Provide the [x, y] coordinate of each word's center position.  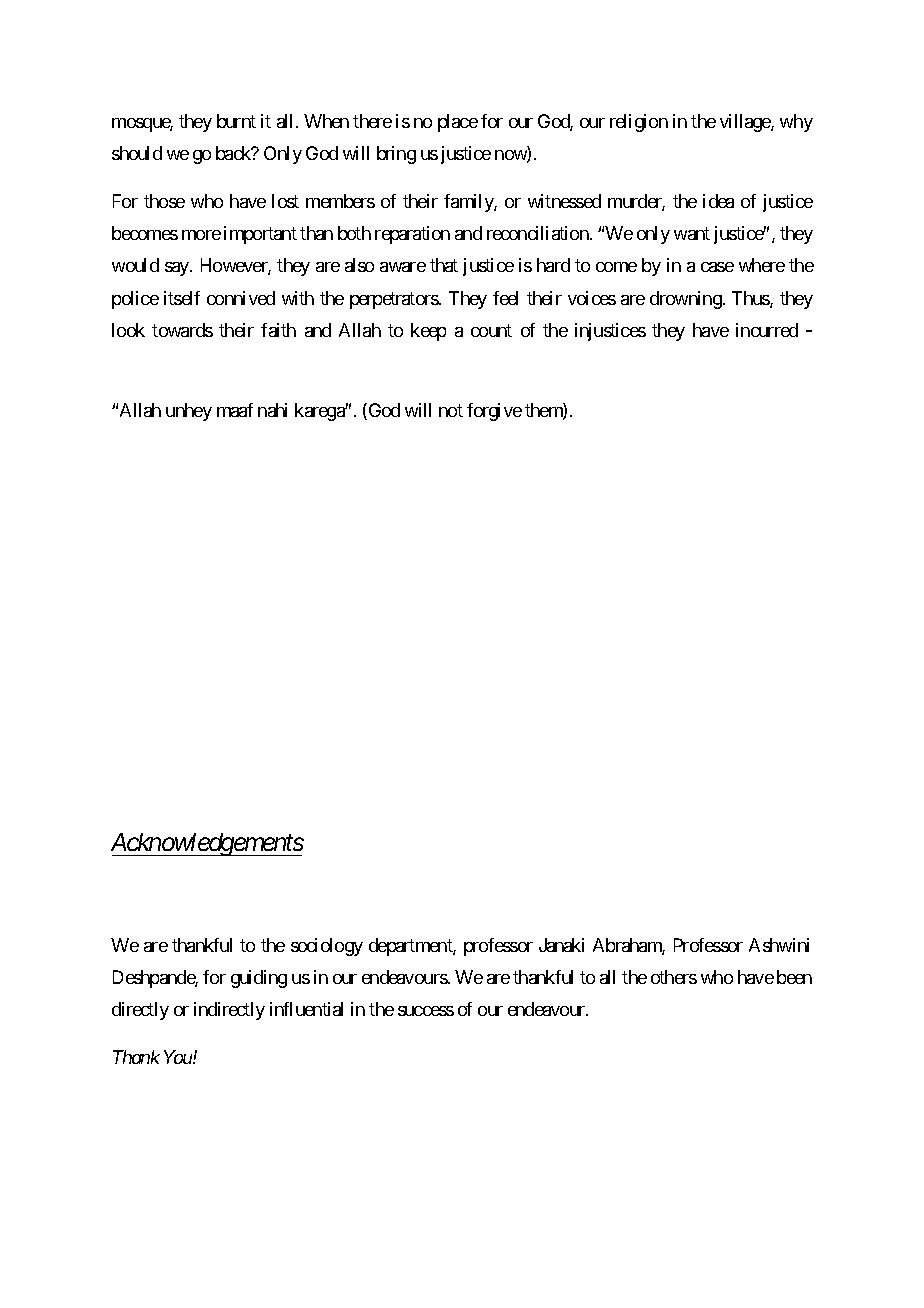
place [458, 123]
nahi [272, 410]
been [794, 977]
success [426, 1011]
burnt [236, 121]
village [746, 123]
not [451, 410]
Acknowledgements [207, 844]
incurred [767, 330]
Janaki [561, 945]
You [179, 1057]
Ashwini [779, 945]
